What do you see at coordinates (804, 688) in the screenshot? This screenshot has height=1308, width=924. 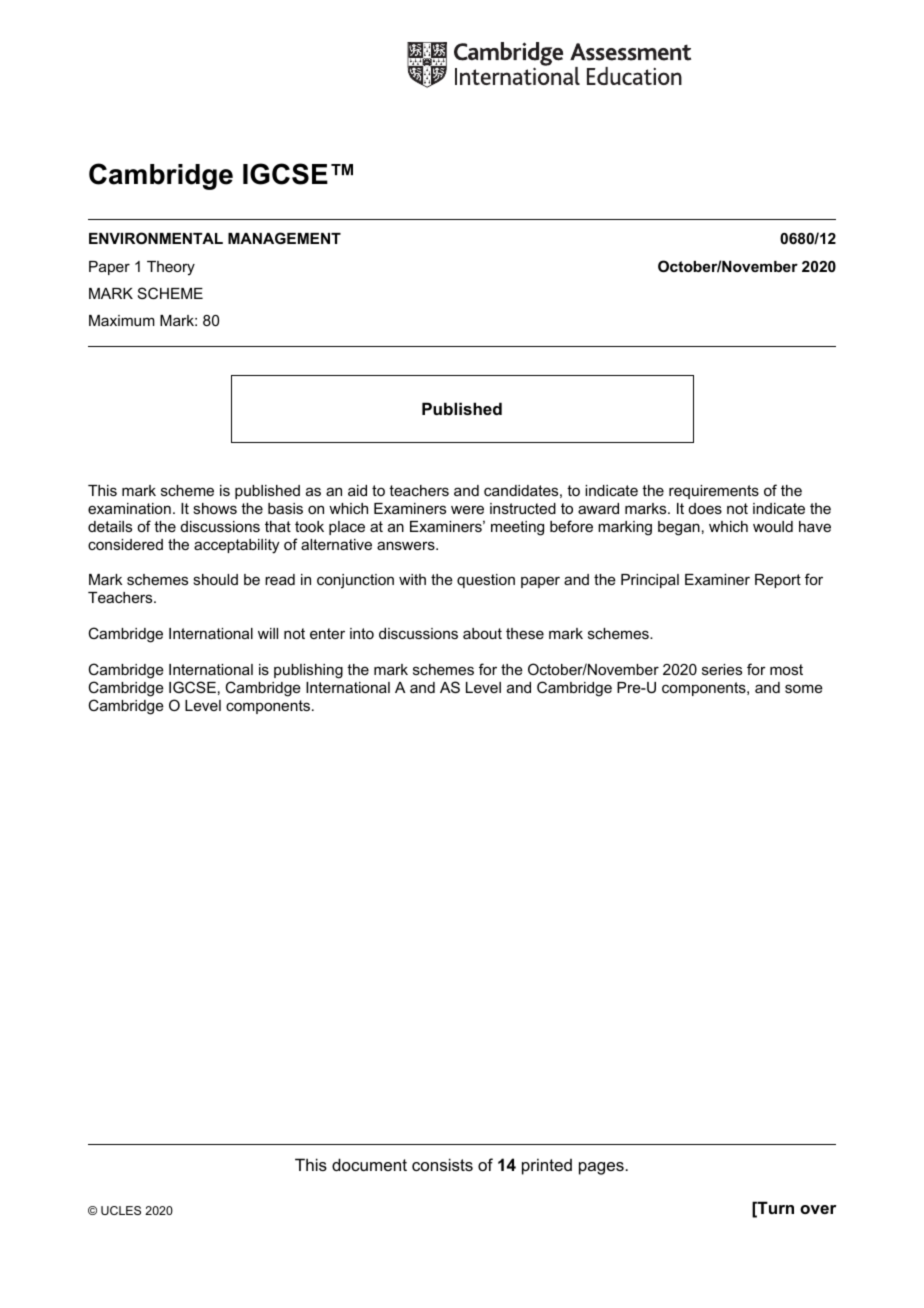 I see `some` at bounding box center [804, 688].
